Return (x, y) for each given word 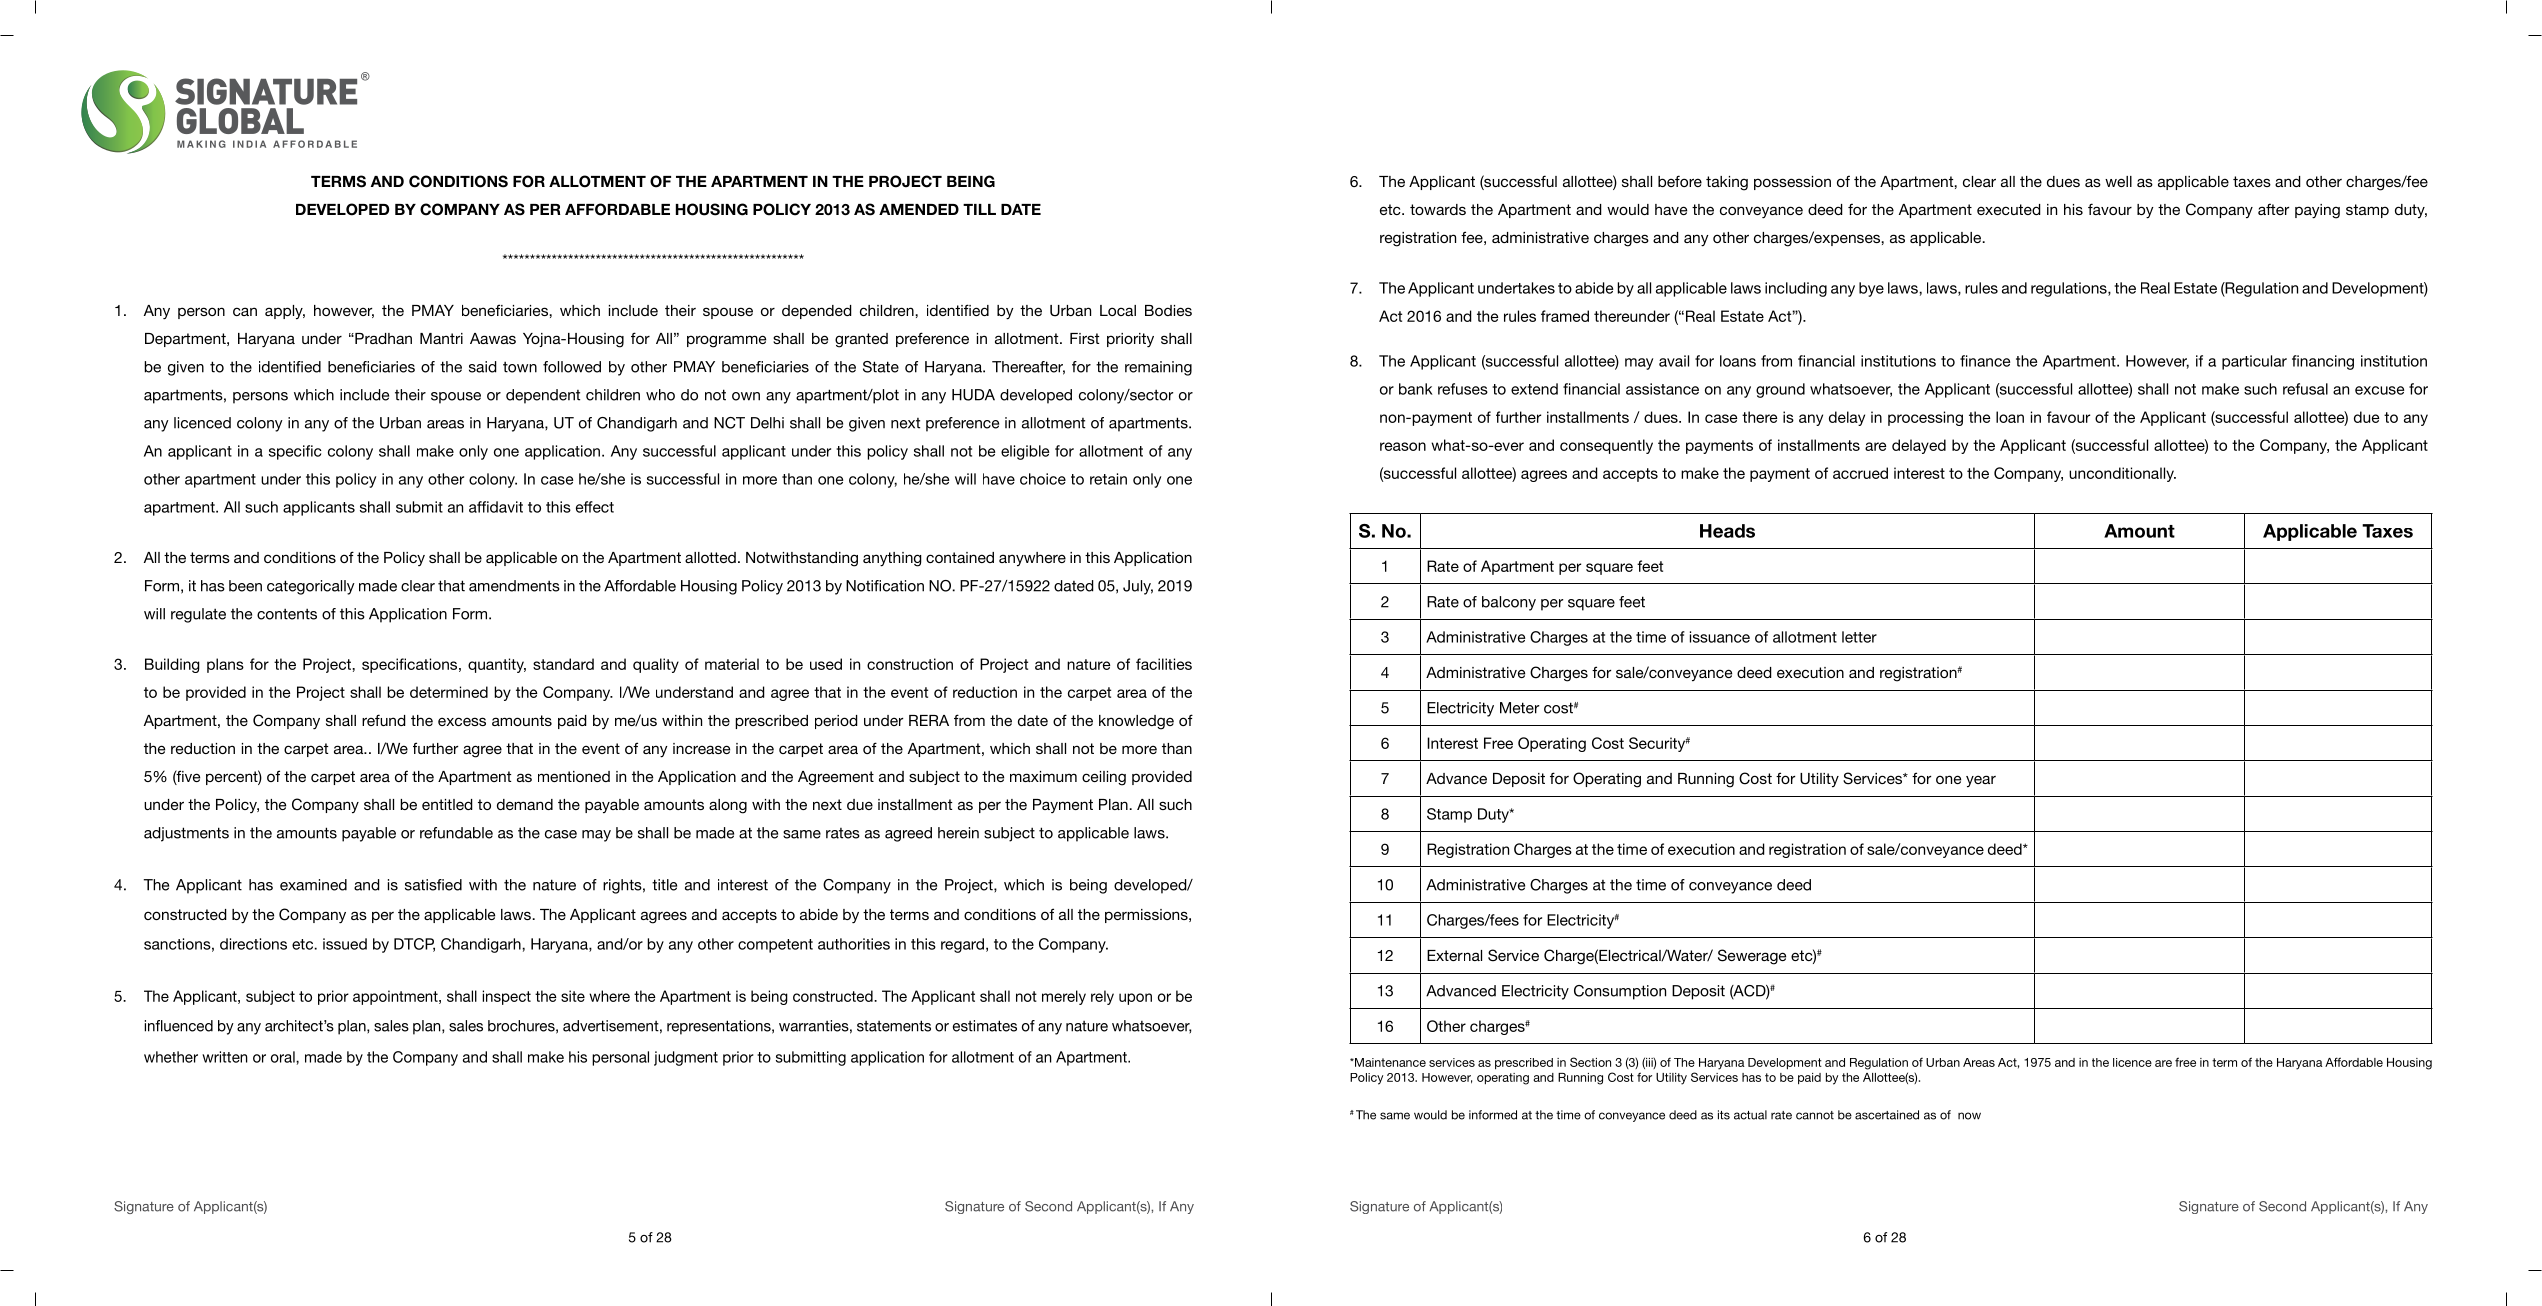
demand (525, 804)
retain (1108, 479)
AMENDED (919, 209)
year (1981, 781)
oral (284, 1057)
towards (1438, 209)
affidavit (496, 507)
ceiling (1104, 778)
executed (2009, 209)
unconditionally (2122, 474)
